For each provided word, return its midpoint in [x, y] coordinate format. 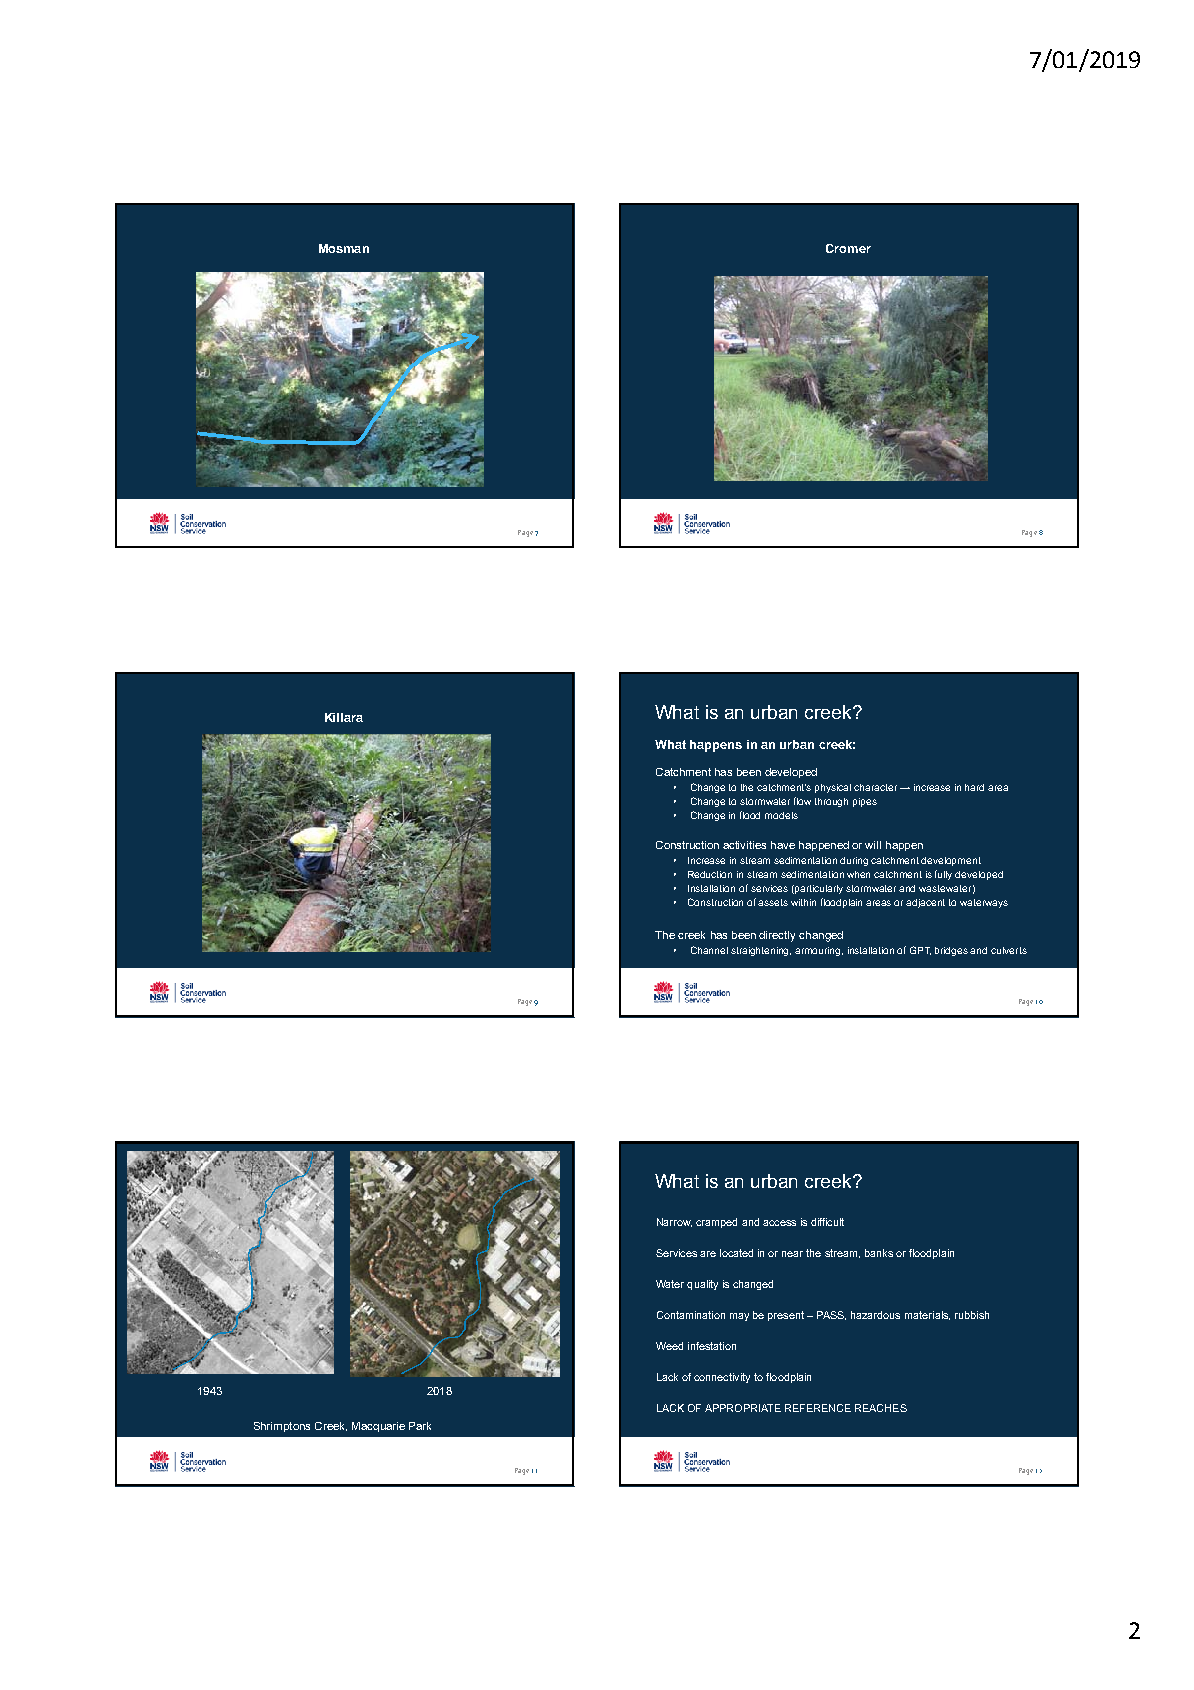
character [875, 787]
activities [744, 845]
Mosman [344, 248]
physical [833, 788]
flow [802, 801]
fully [943, 875]
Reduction [710, 874]
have [783, 845]
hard [974, 787]
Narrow [674, 1222]
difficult [827, 1222]
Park [420, 1426]
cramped [716, 1223]
